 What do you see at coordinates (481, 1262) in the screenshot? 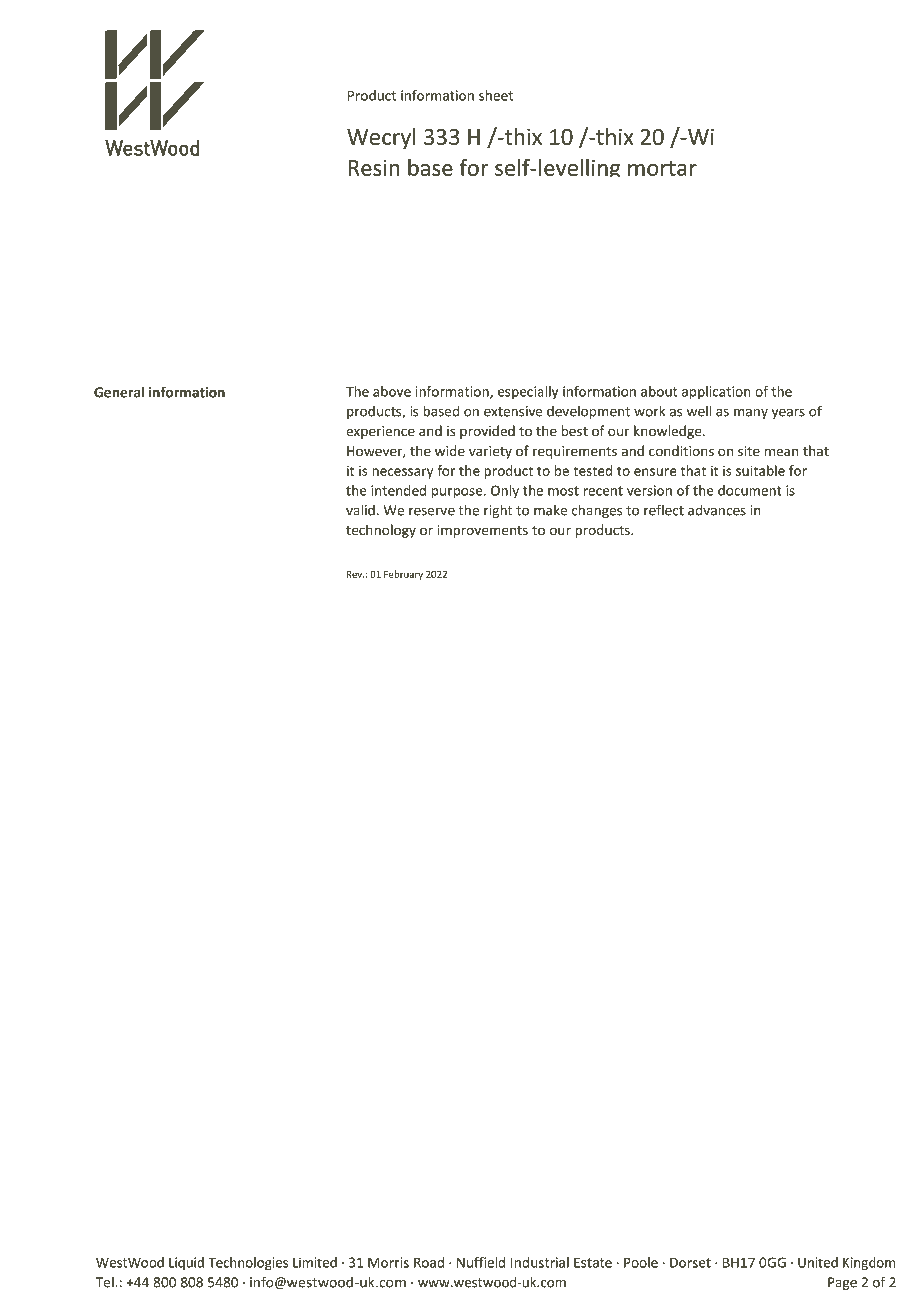
I see `Nuffield` at bounding box center [481, 1262].
